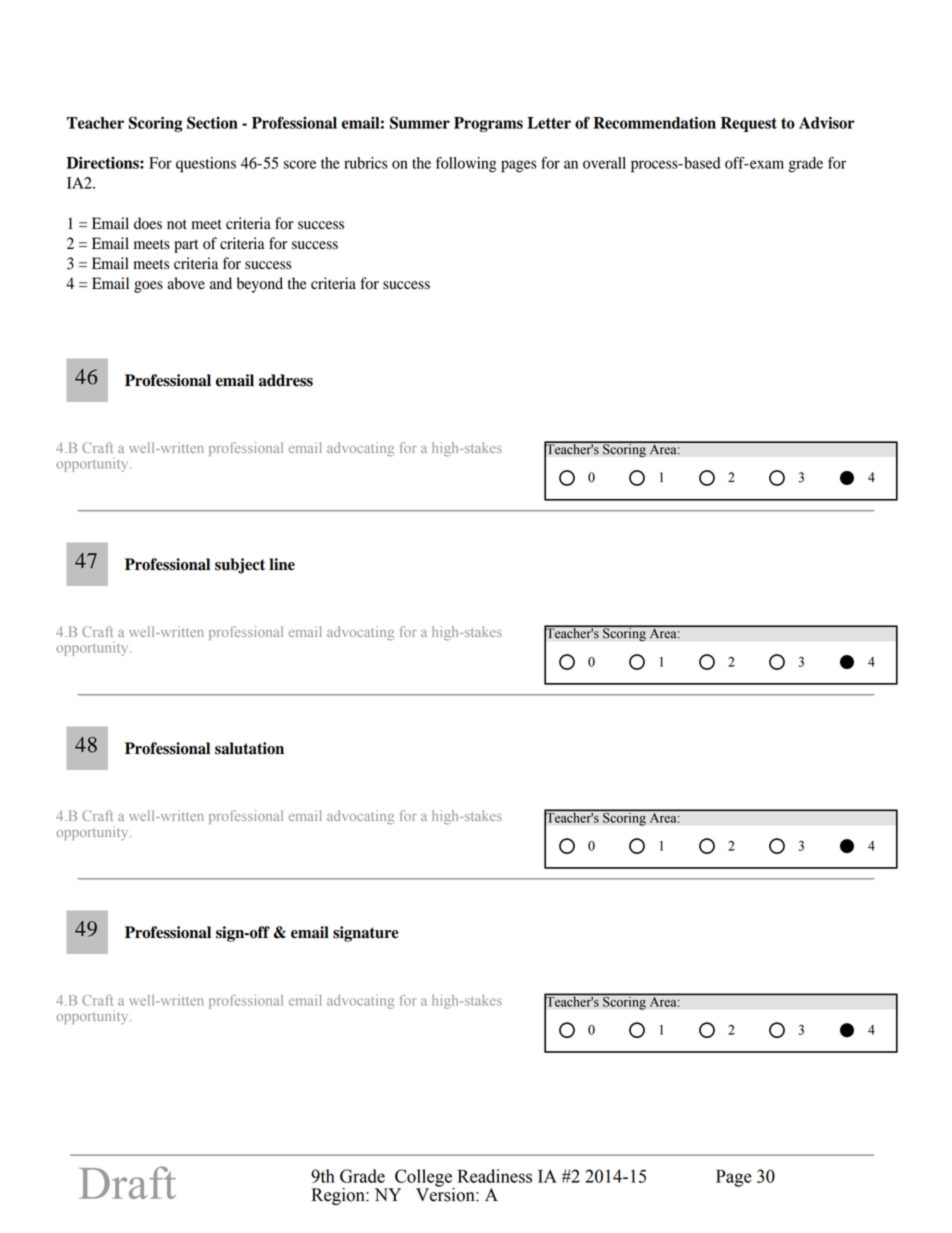 The width and height of the document is (952, 1233). What do you see at coordinates (424, 1179) in the document?
I see `College` at bounding box center [424, 1179].
